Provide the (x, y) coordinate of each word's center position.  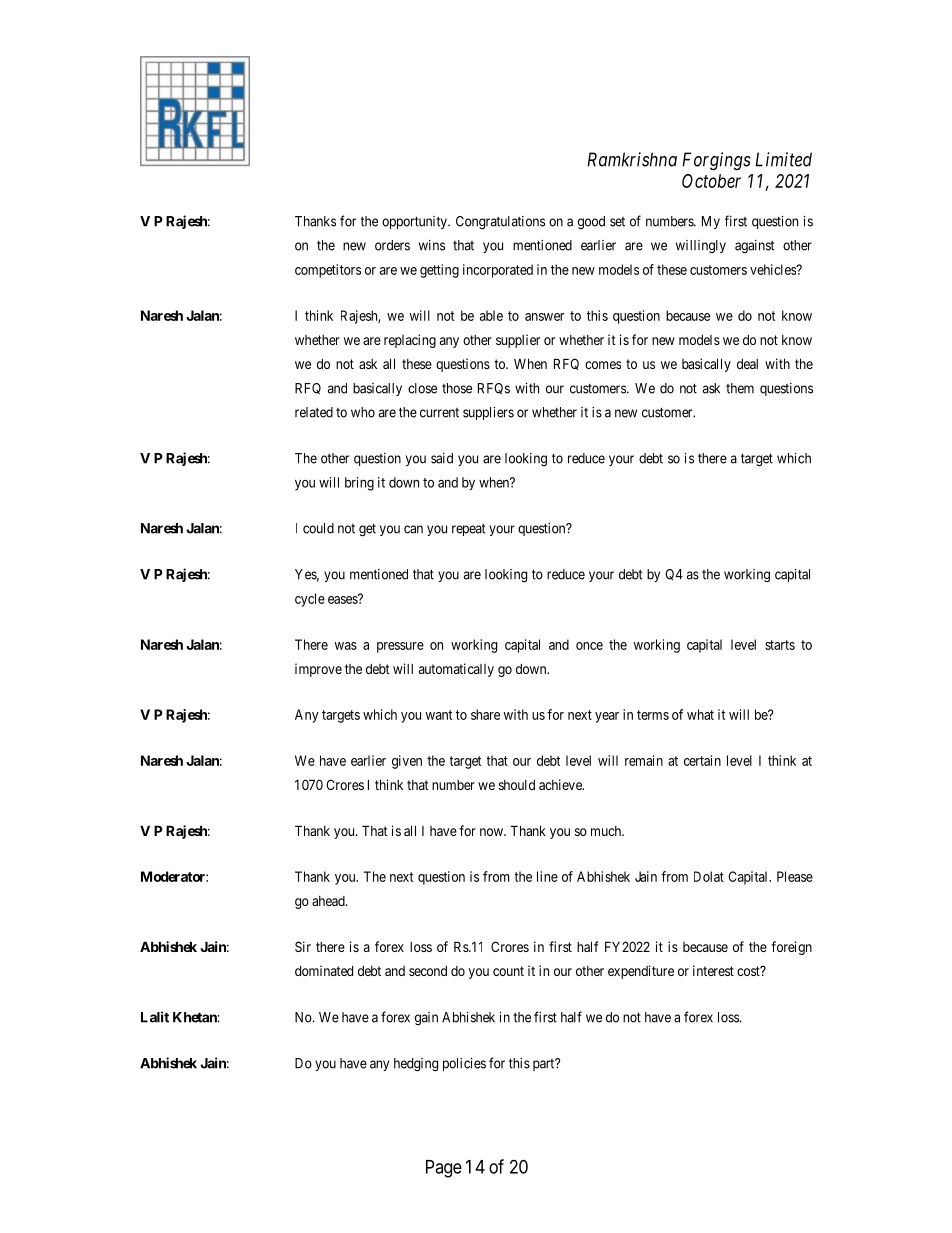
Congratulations (500, 223)
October (711, 181)
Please (795, 876)
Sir (303, 946)
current (439, 413)
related (314, 412)
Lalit (155, 1017)
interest (713, 970)
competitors (328, 271)
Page (444, 1169)
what (700, 714)
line (547, 876)
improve (318, 670)
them (740, 388)
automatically (456, 670)
